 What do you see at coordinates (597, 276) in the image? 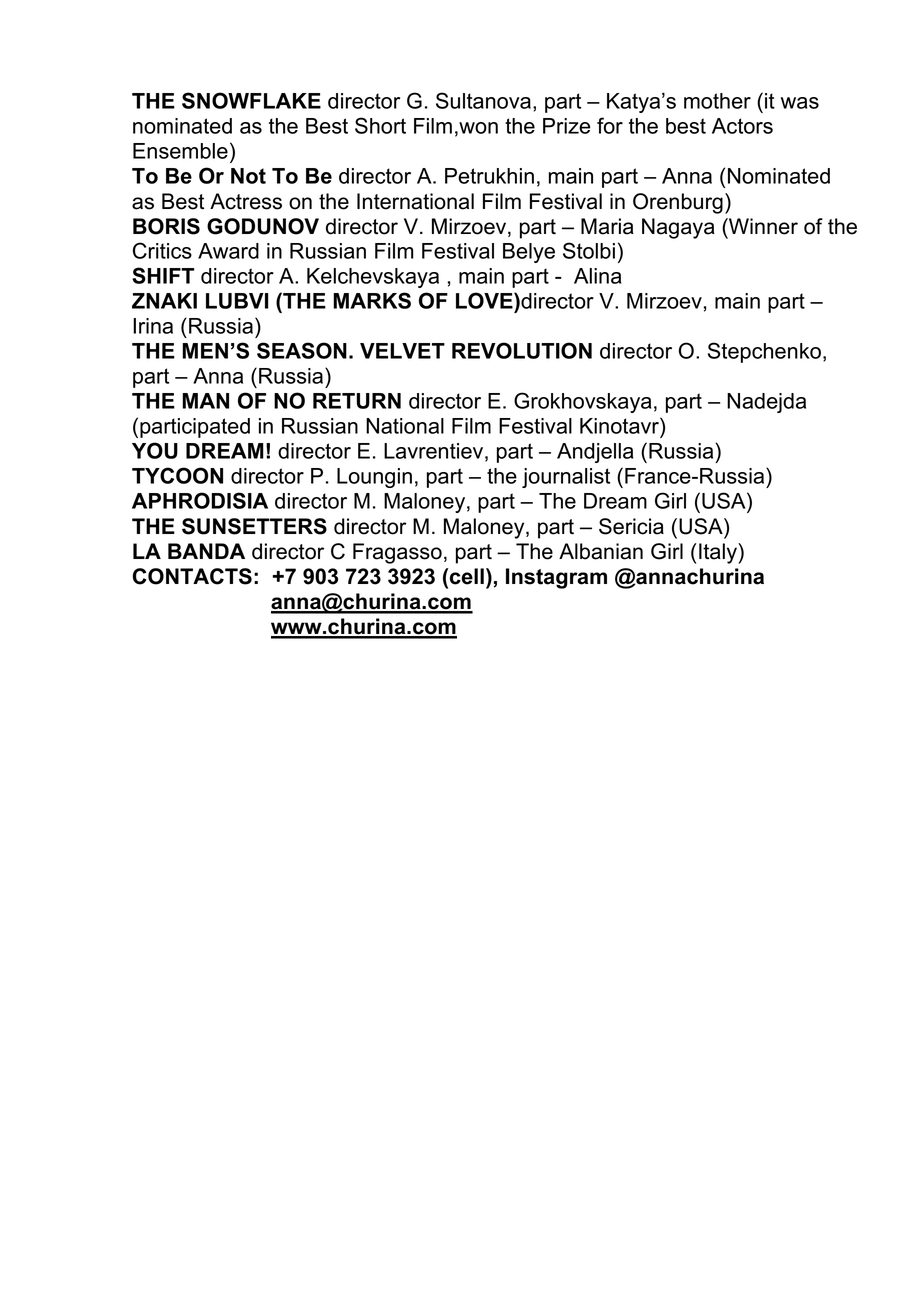
I see `Alina` at bounding box center [597, 276].
